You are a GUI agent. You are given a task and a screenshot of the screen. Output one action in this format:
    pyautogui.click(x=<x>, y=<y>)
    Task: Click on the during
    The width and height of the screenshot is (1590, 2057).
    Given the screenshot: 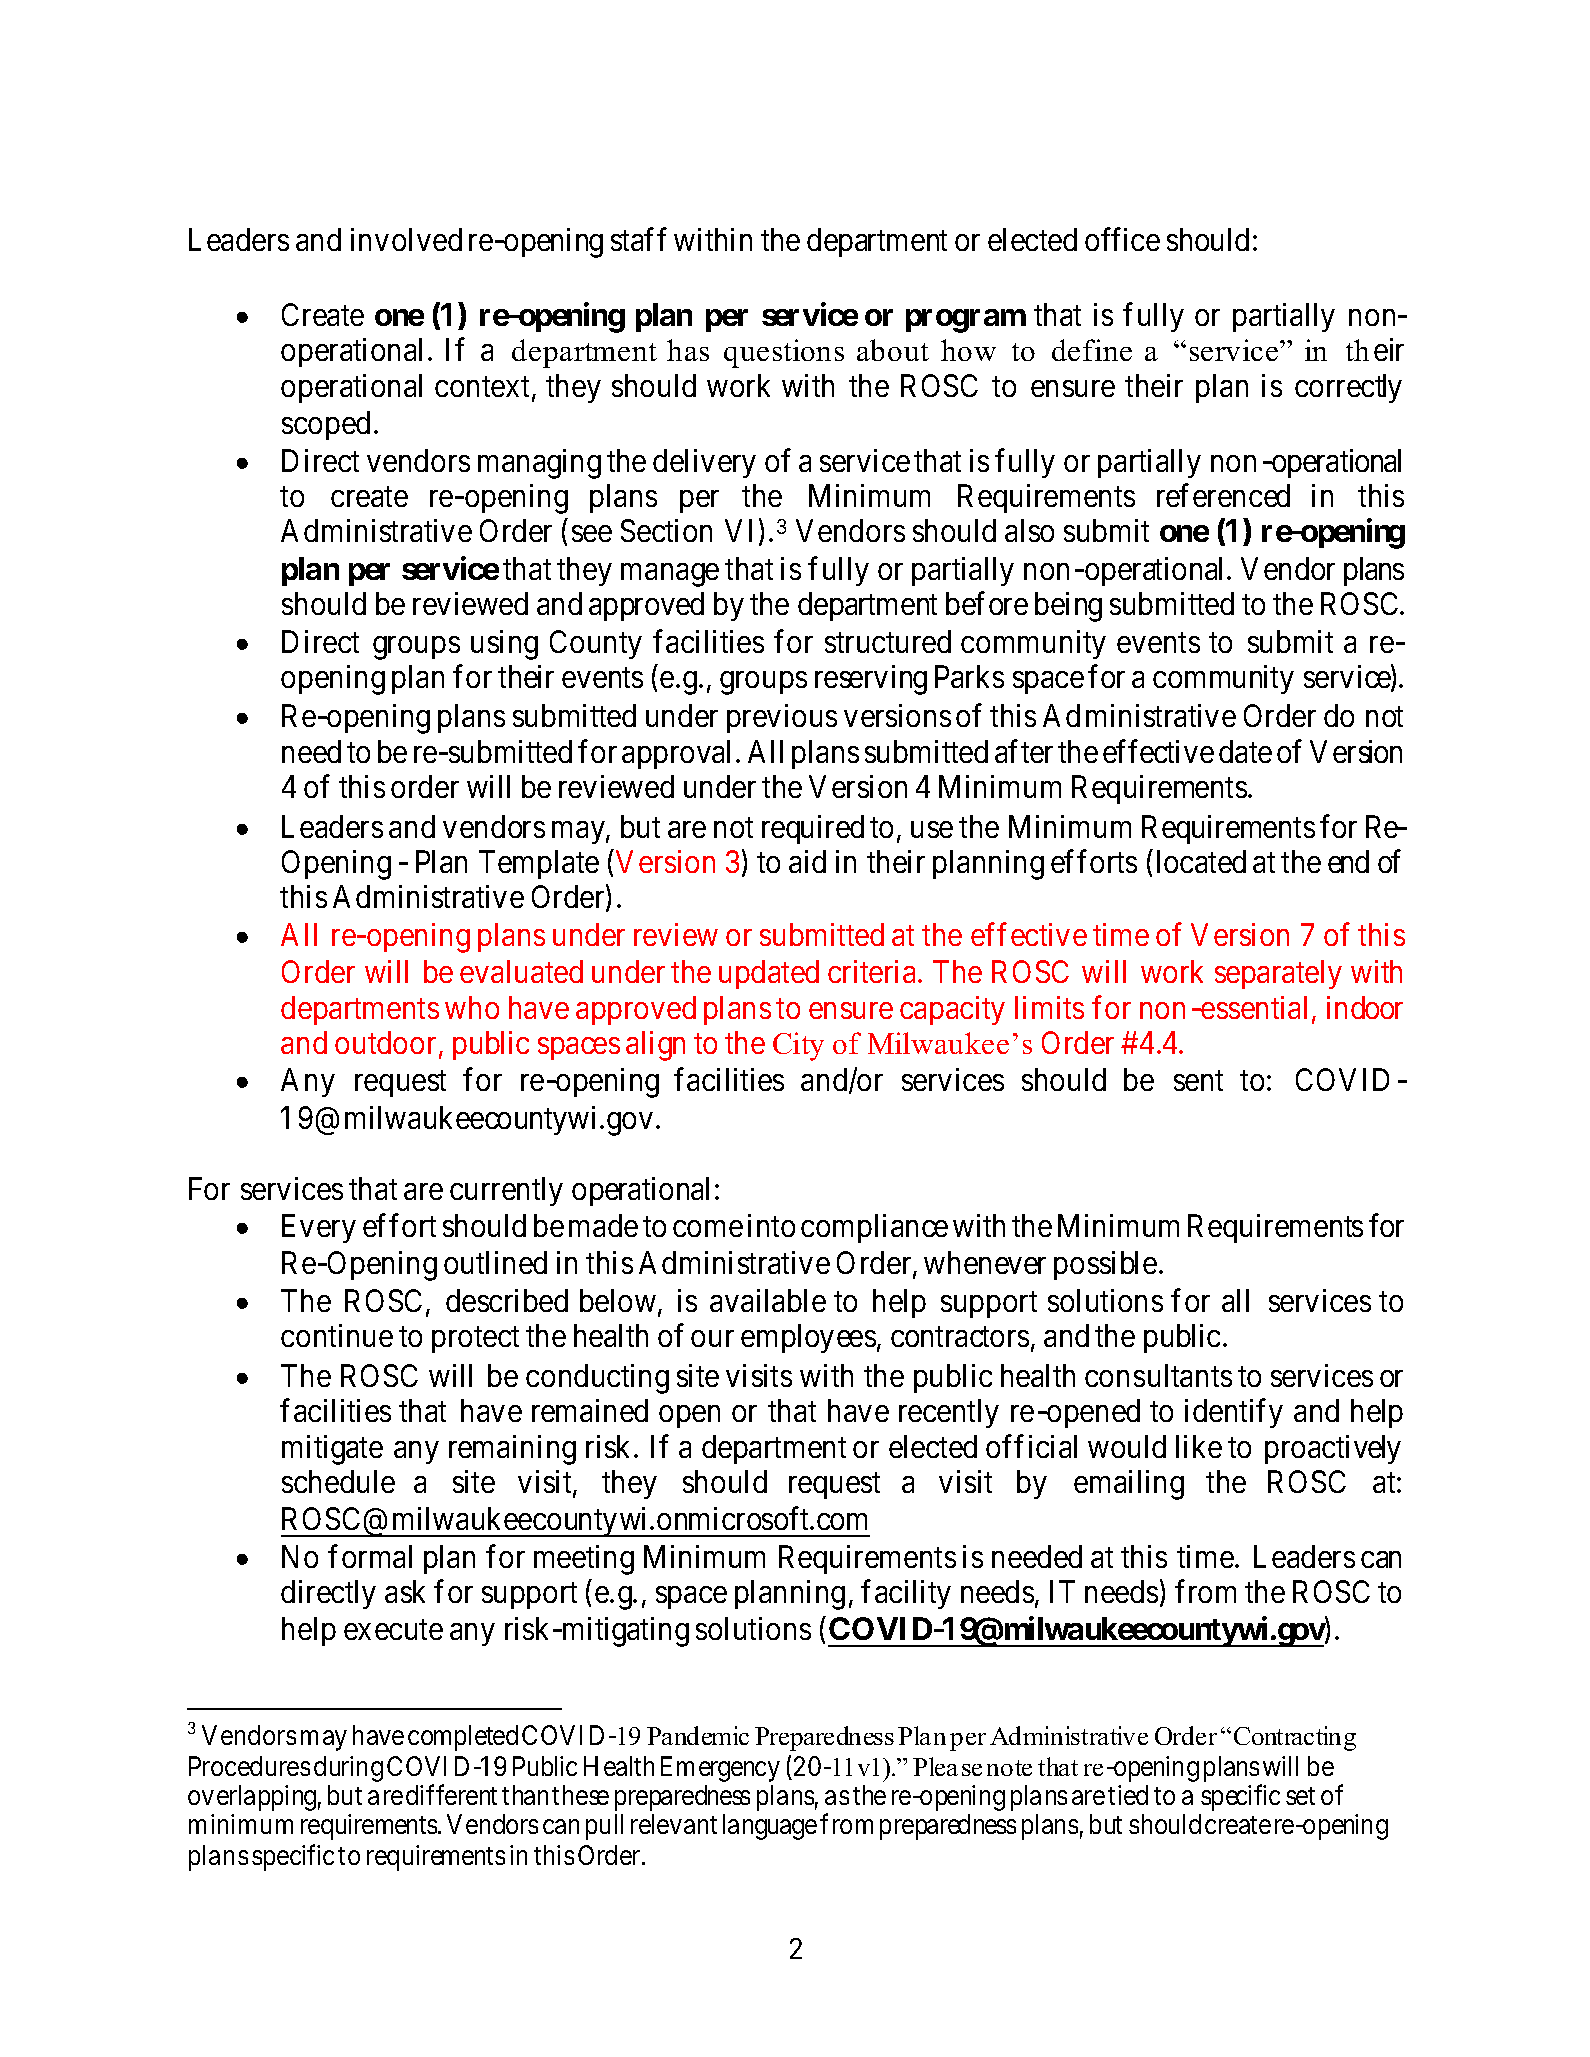 What is the action you would take?
    pyautogui.click(x=348, y=1769)
